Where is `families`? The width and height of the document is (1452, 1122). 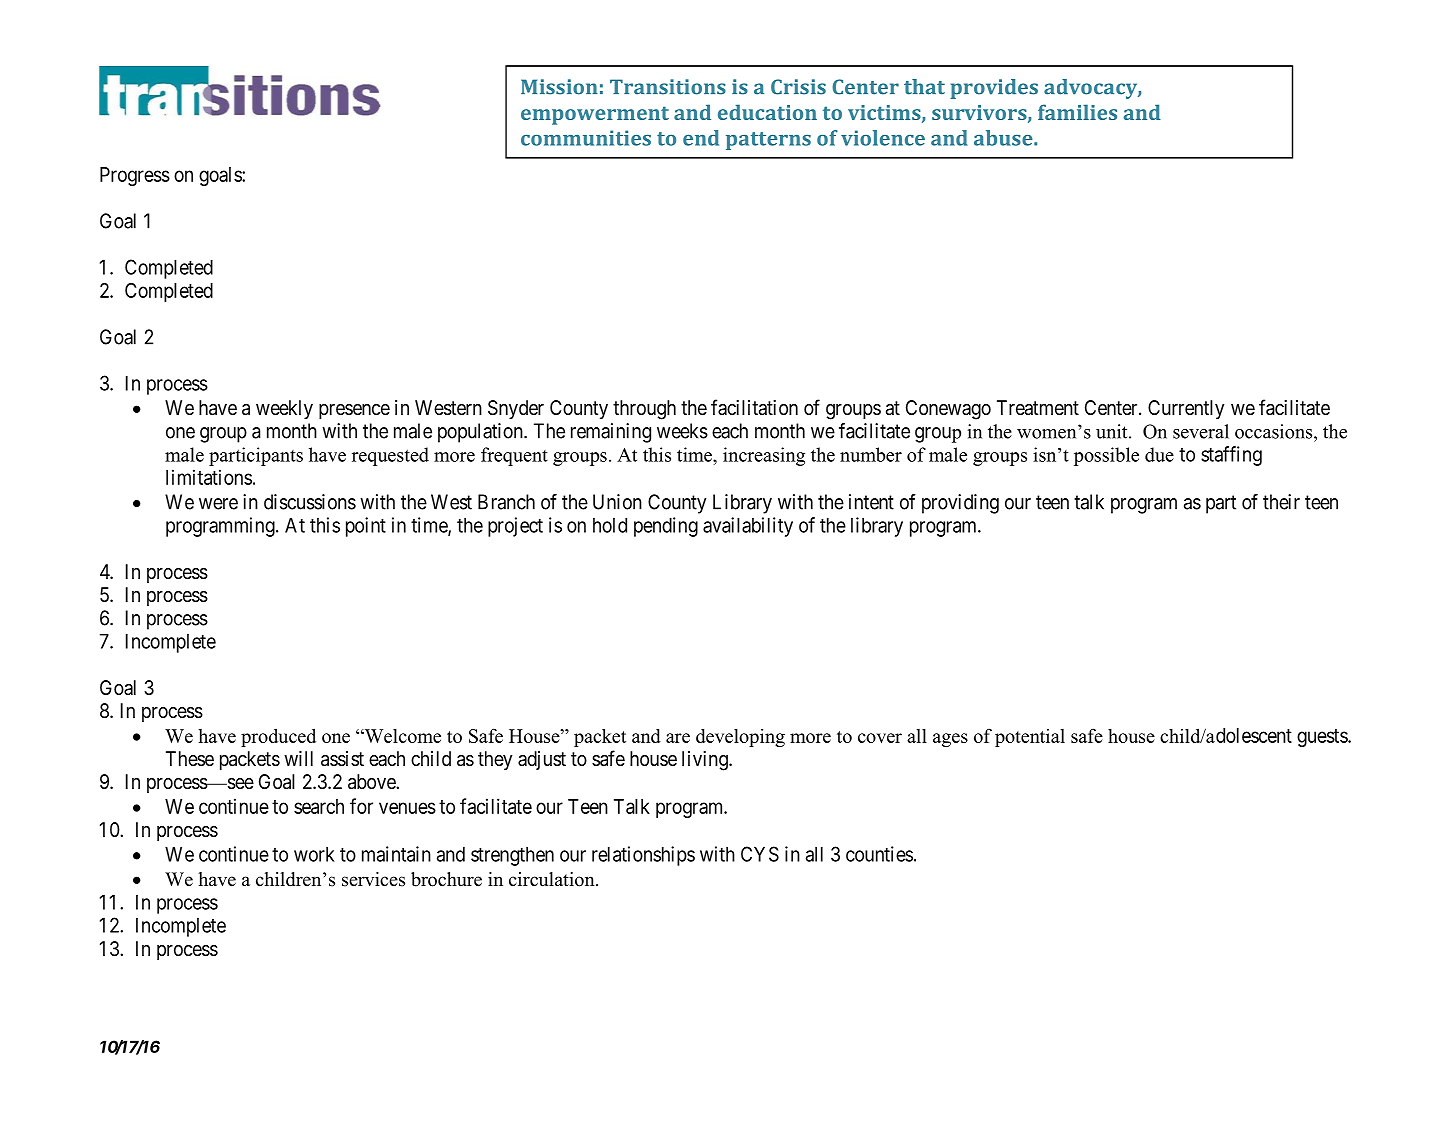 families is located at coordinates (1077, 112).
